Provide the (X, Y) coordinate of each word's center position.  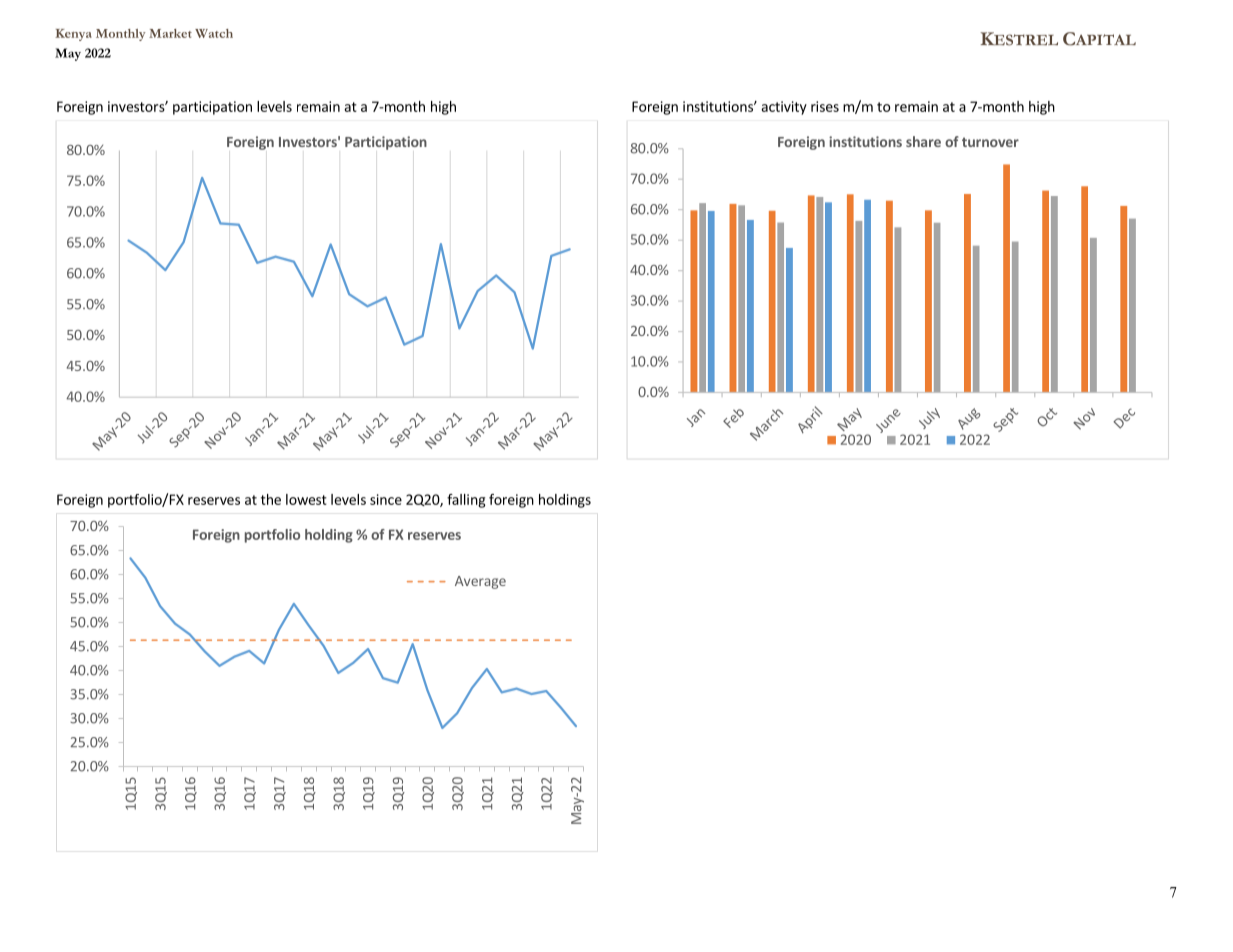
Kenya (73, 35)
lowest (306, 499)
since (386, 499)
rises (825, 106)
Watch (214, 33)
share (923, 141)
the (271, 499)
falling (466, 501)
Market (170, 33)
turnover (990, 142)
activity (784, 108)
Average (480, 582)
